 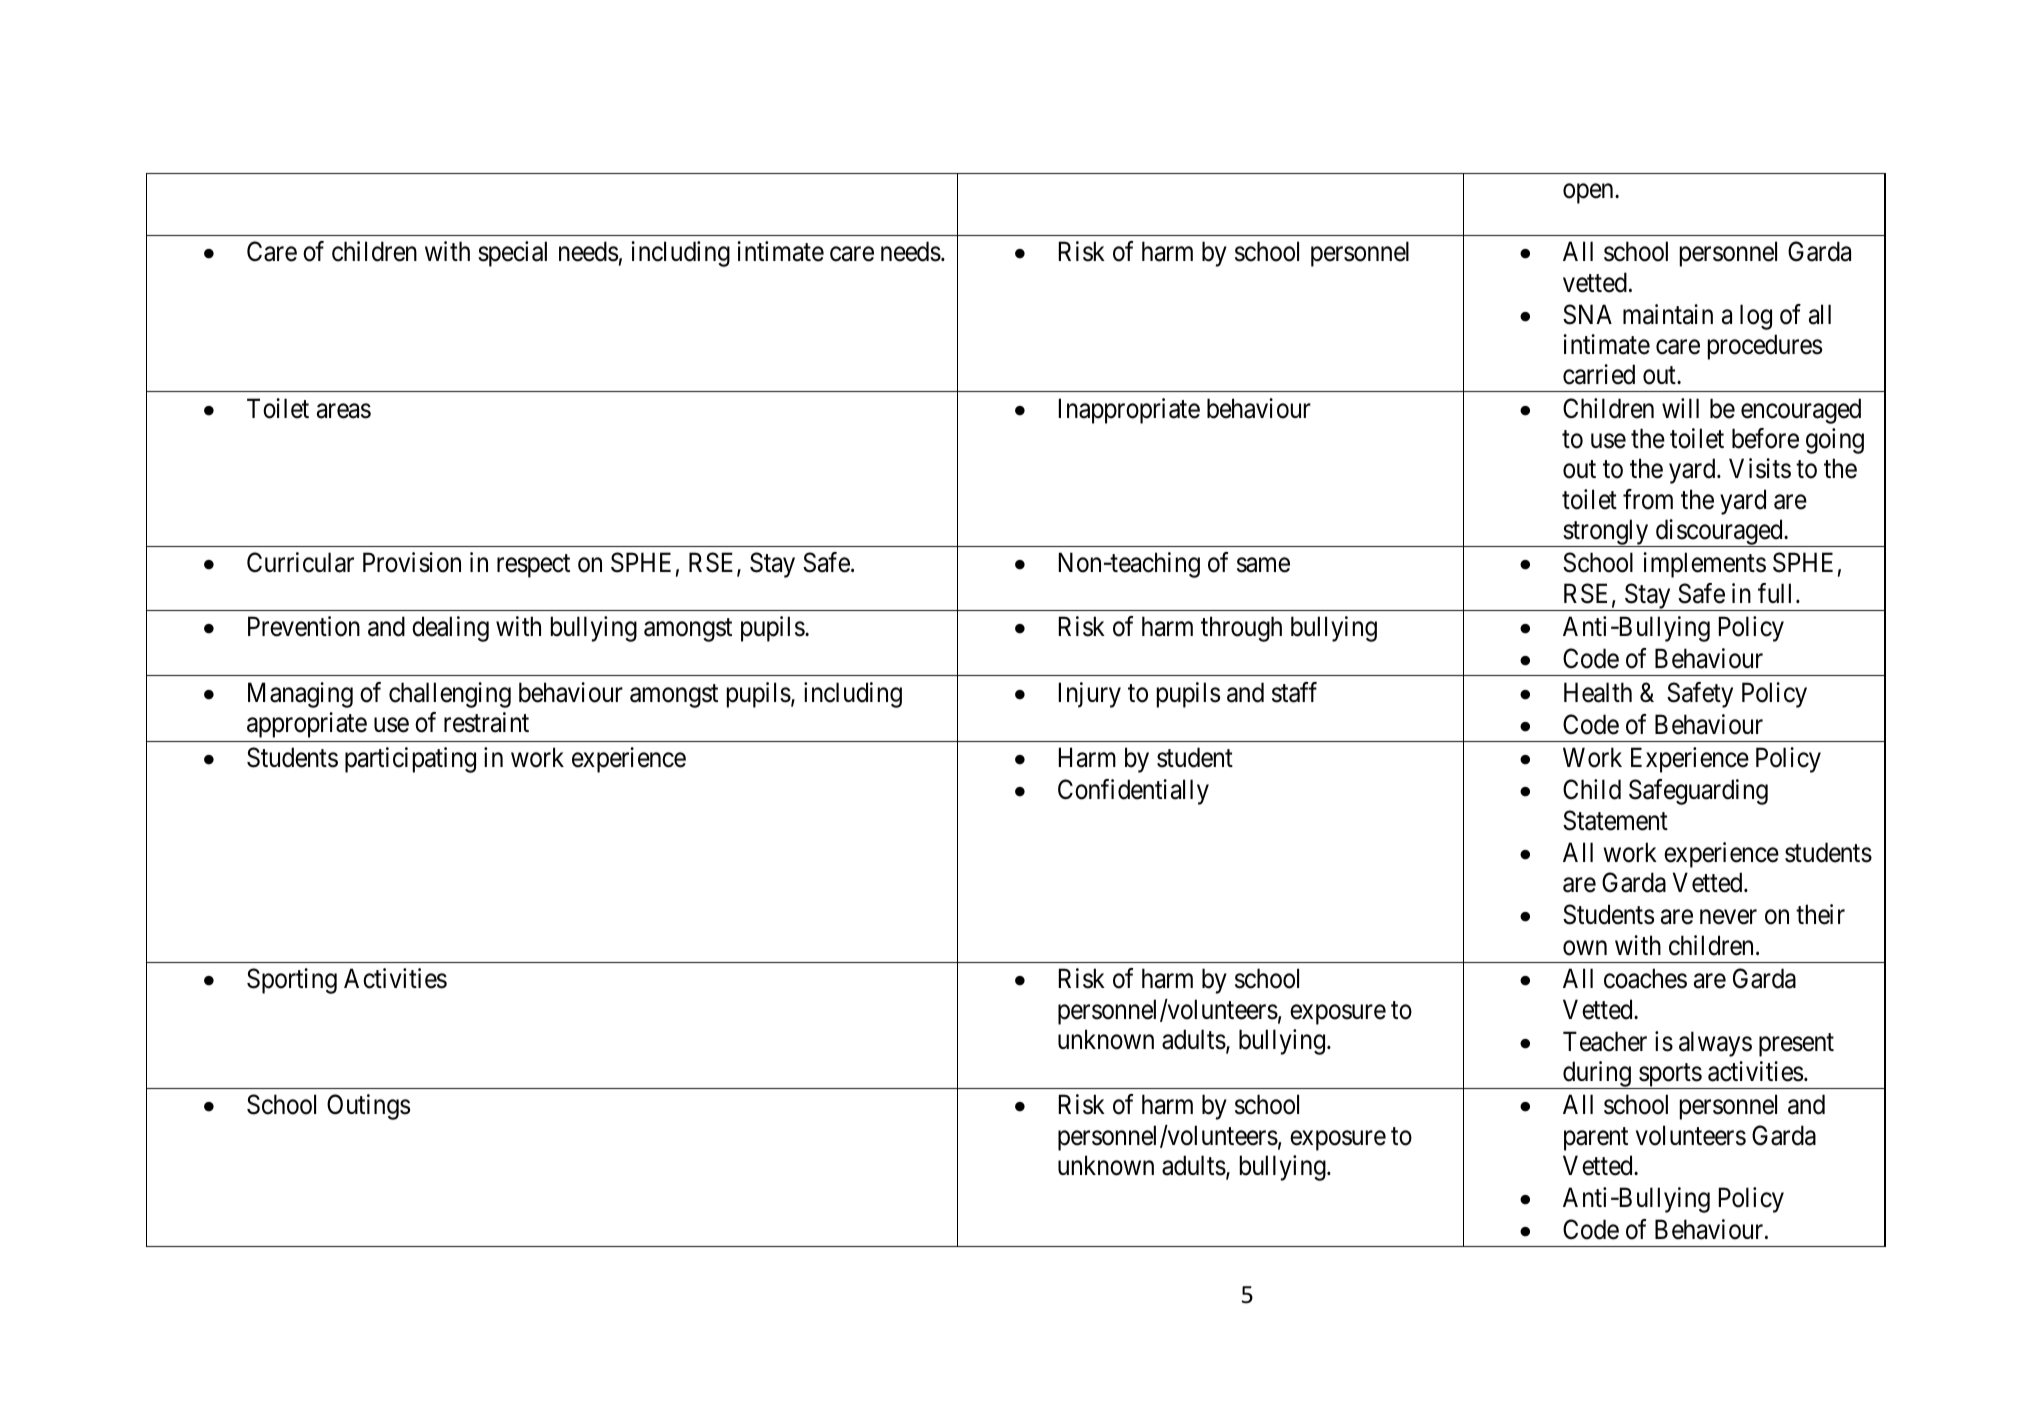 What do you see at coordinates (368, 1107) in the document?
I see `Outings` at bounding box center [368, 1107].
